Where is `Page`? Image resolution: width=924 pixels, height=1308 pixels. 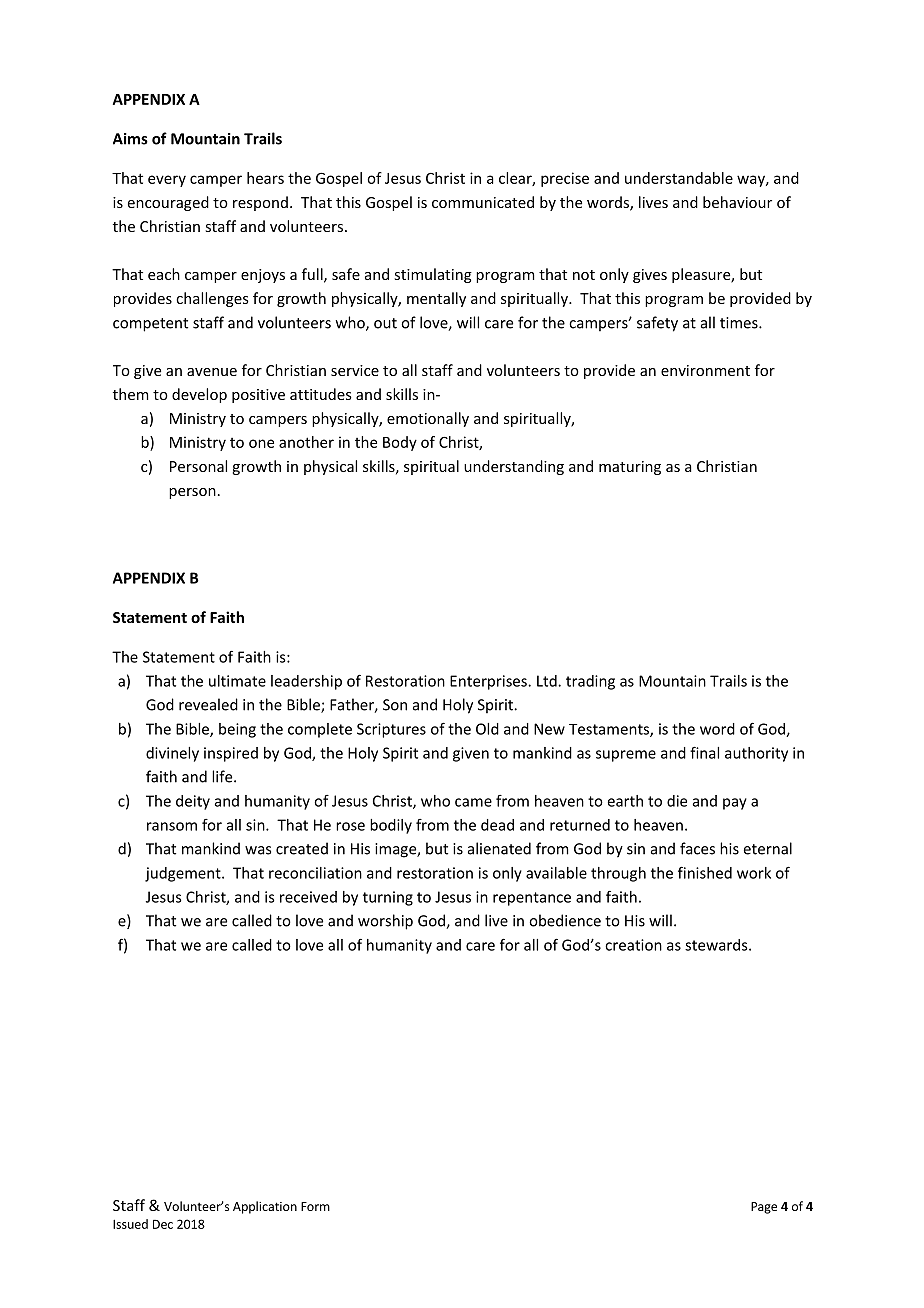
Page is located at coordinates (764, 1208).
